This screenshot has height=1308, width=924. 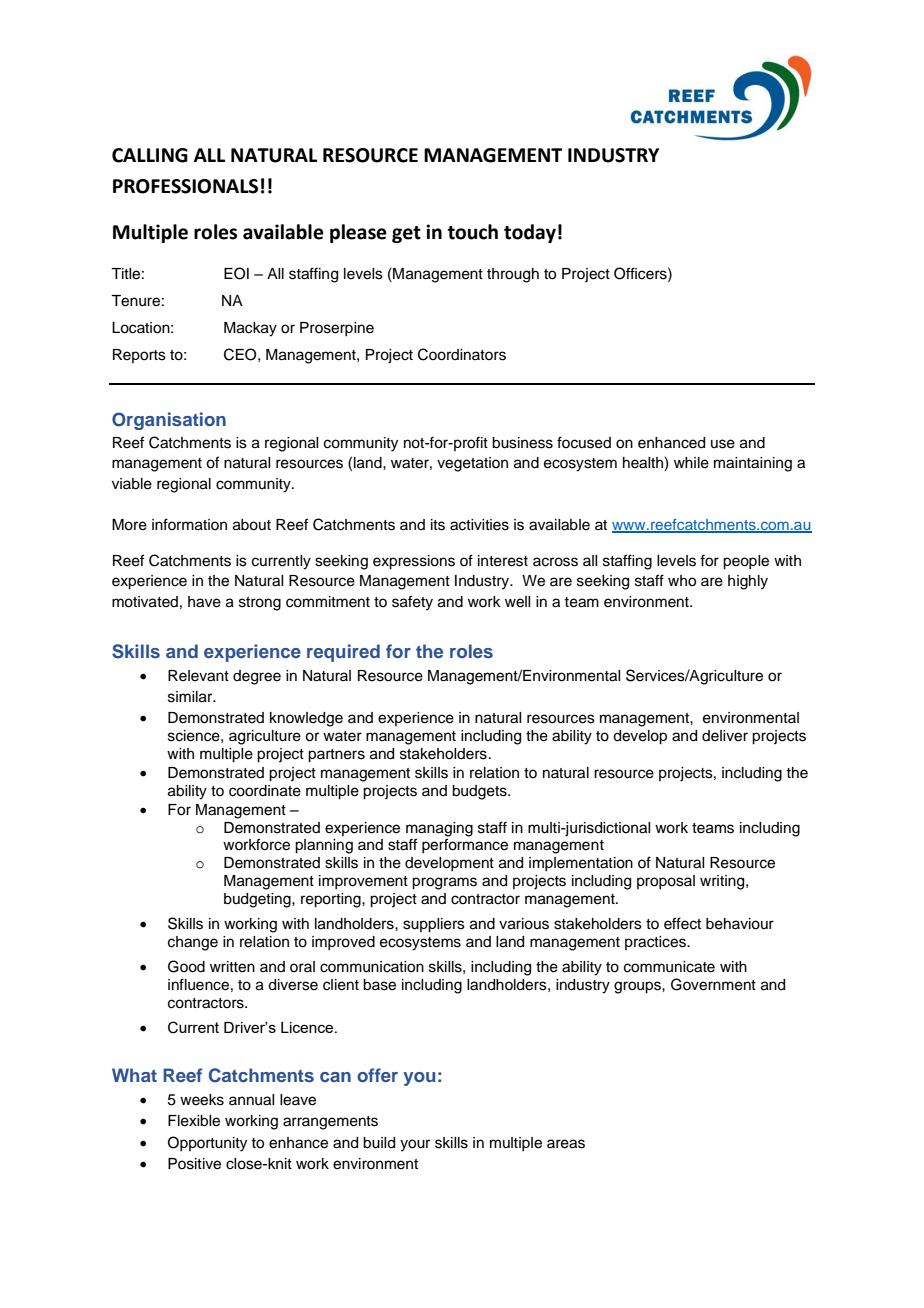 What do you see at coordinates (207, 1144) in the screenshot?
I see `Opportunity` at bounding box center [207, 1144].
